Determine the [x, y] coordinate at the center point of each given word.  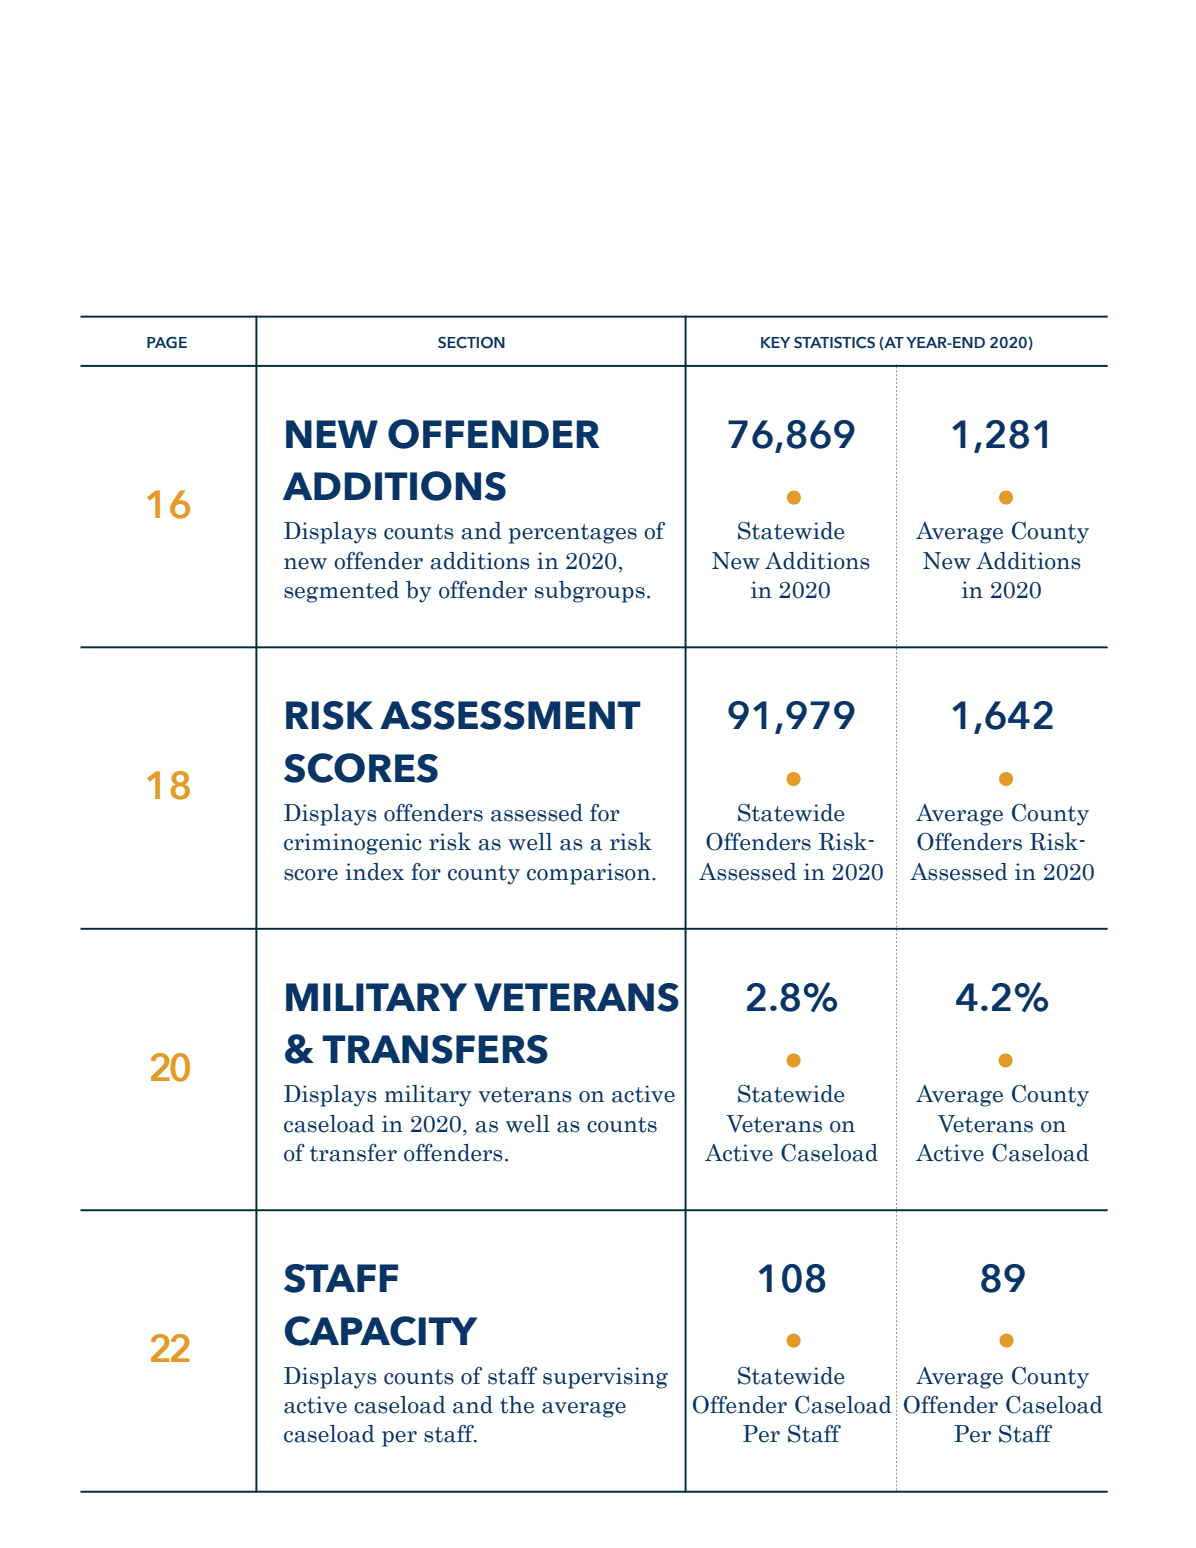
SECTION [471, 343]
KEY [775, 342]
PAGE [167, 343]
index [375, 872]
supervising [605, 1378]
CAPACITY [381, 1331]
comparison [590, 874]
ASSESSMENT [510, 715]
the [517, 1405]
